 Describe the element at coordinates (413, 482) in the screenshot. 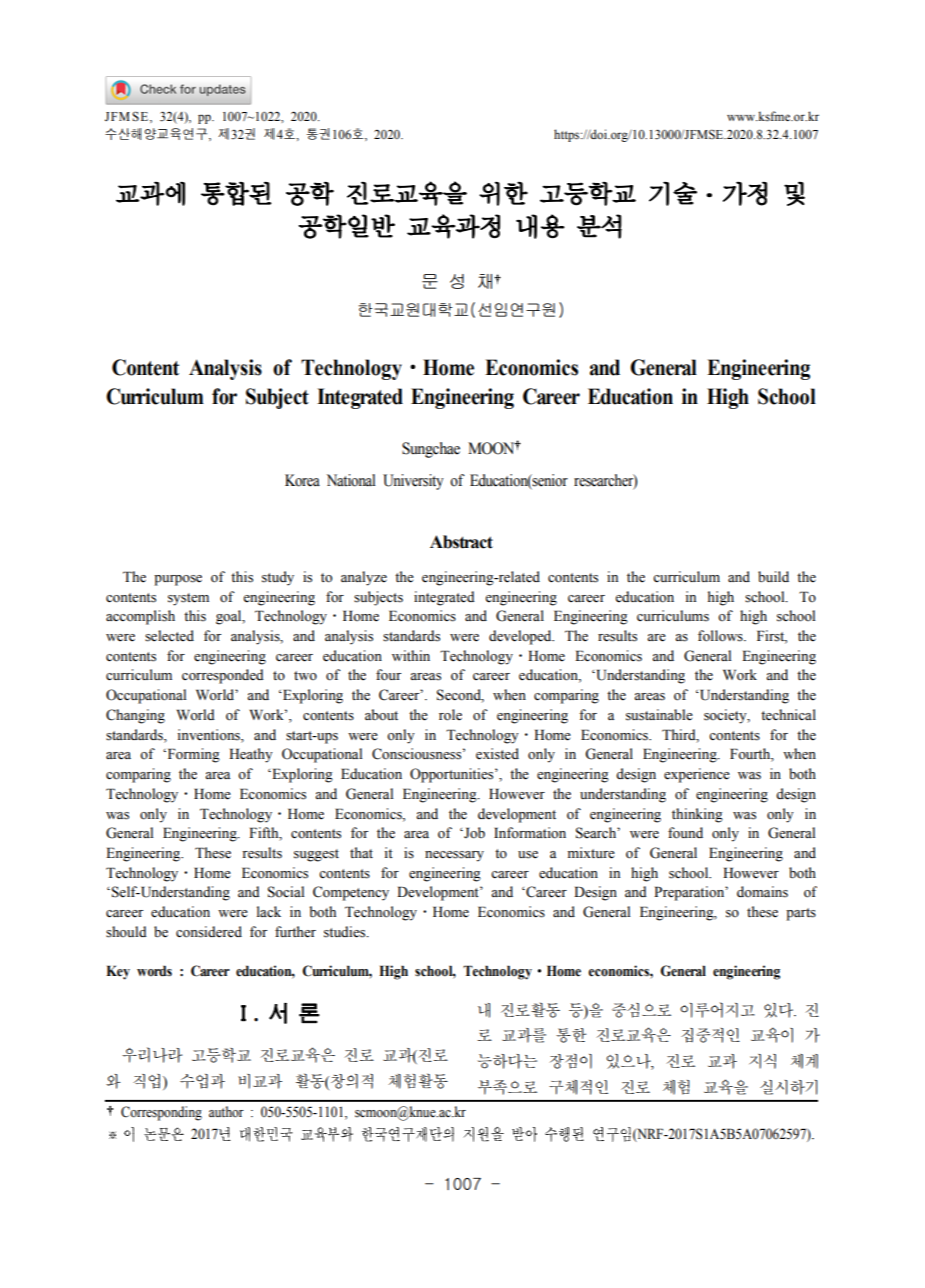

I see `University` at that location.
